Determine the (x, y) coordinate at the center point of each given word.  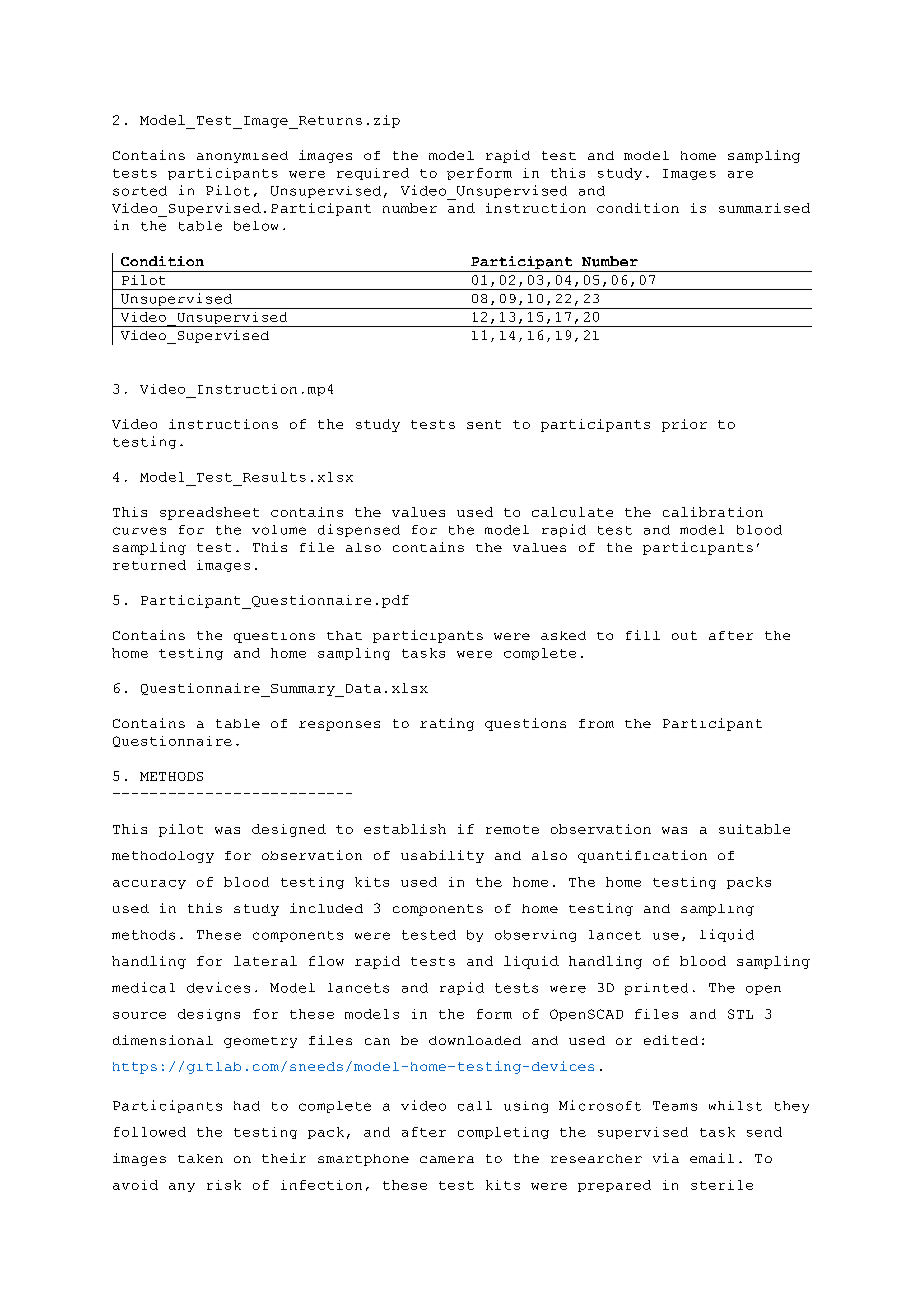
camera (447, 1159)
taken (200, 1158)
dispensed (359, 530)
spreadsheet (209, 513)
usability (442, 856)
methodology (163, 857)
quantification (642, 856)
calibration (713, 512)
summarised (764, 208)
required (373, 174)
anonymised (242, 157)
